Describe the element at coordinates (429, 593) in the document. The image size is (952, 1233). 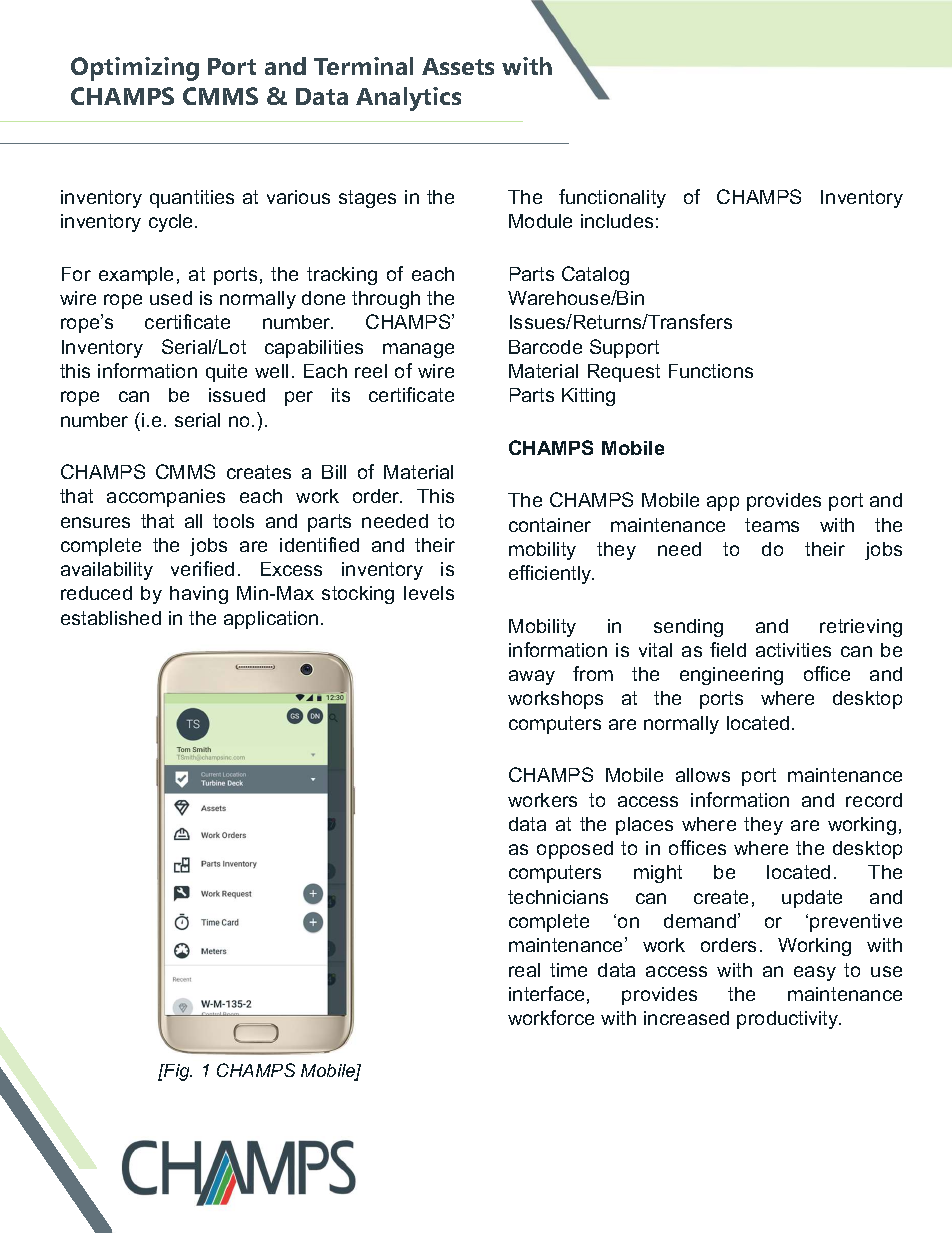
I see `levels` at that location.
